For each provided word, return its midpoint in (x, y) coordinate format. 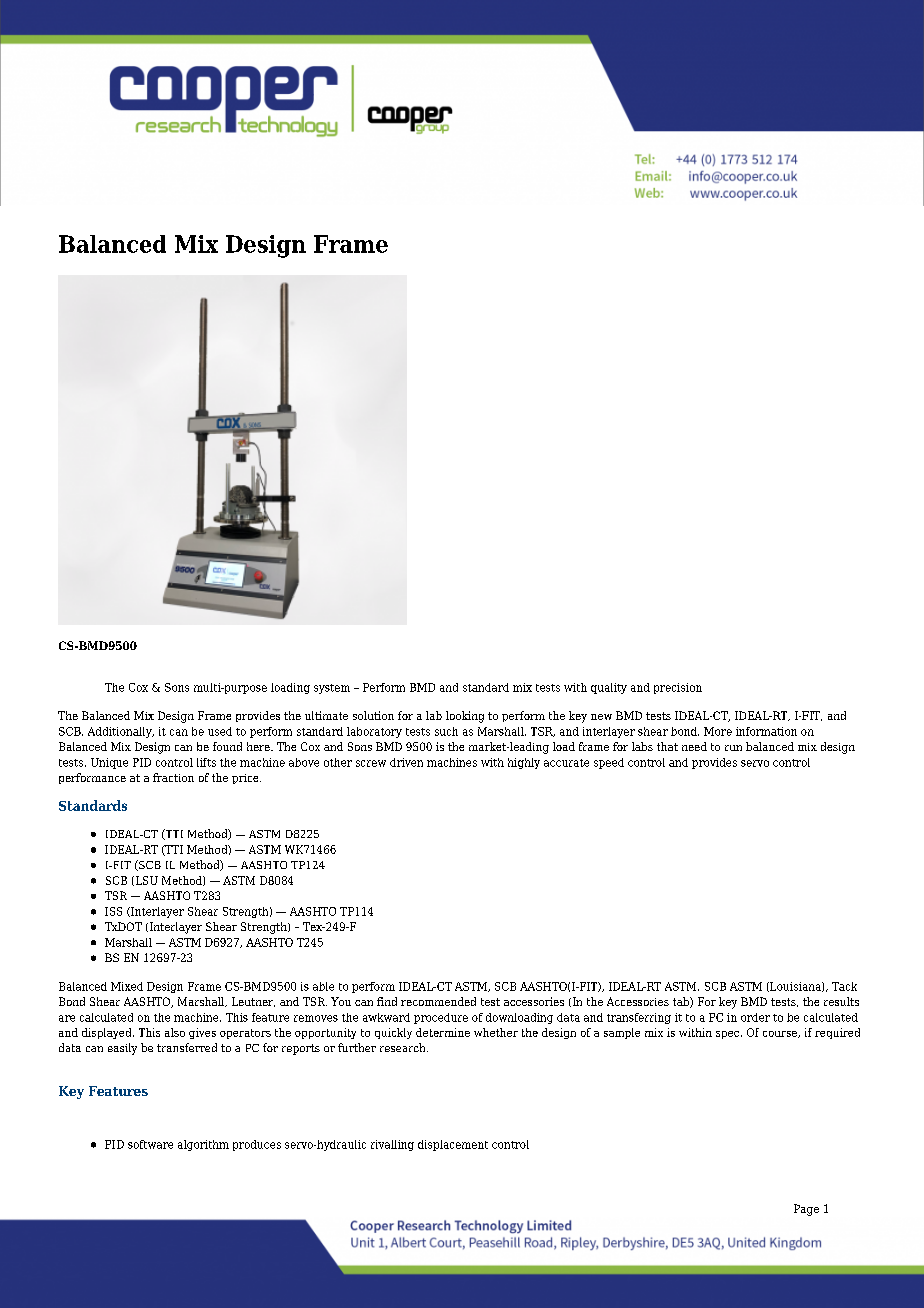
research (404, 1047)
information (766, 731)
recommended (438, 1001)
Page (806, 1210)
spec (729, 1035)
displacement (453, 1145)
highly (524, 763)
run (733, 748)
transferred (187, 1047)
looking (465, 717)
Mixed (127, 986)
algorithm (203, 1145)
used (220, 731)
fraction (173, 777)
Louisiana (795, 987)
